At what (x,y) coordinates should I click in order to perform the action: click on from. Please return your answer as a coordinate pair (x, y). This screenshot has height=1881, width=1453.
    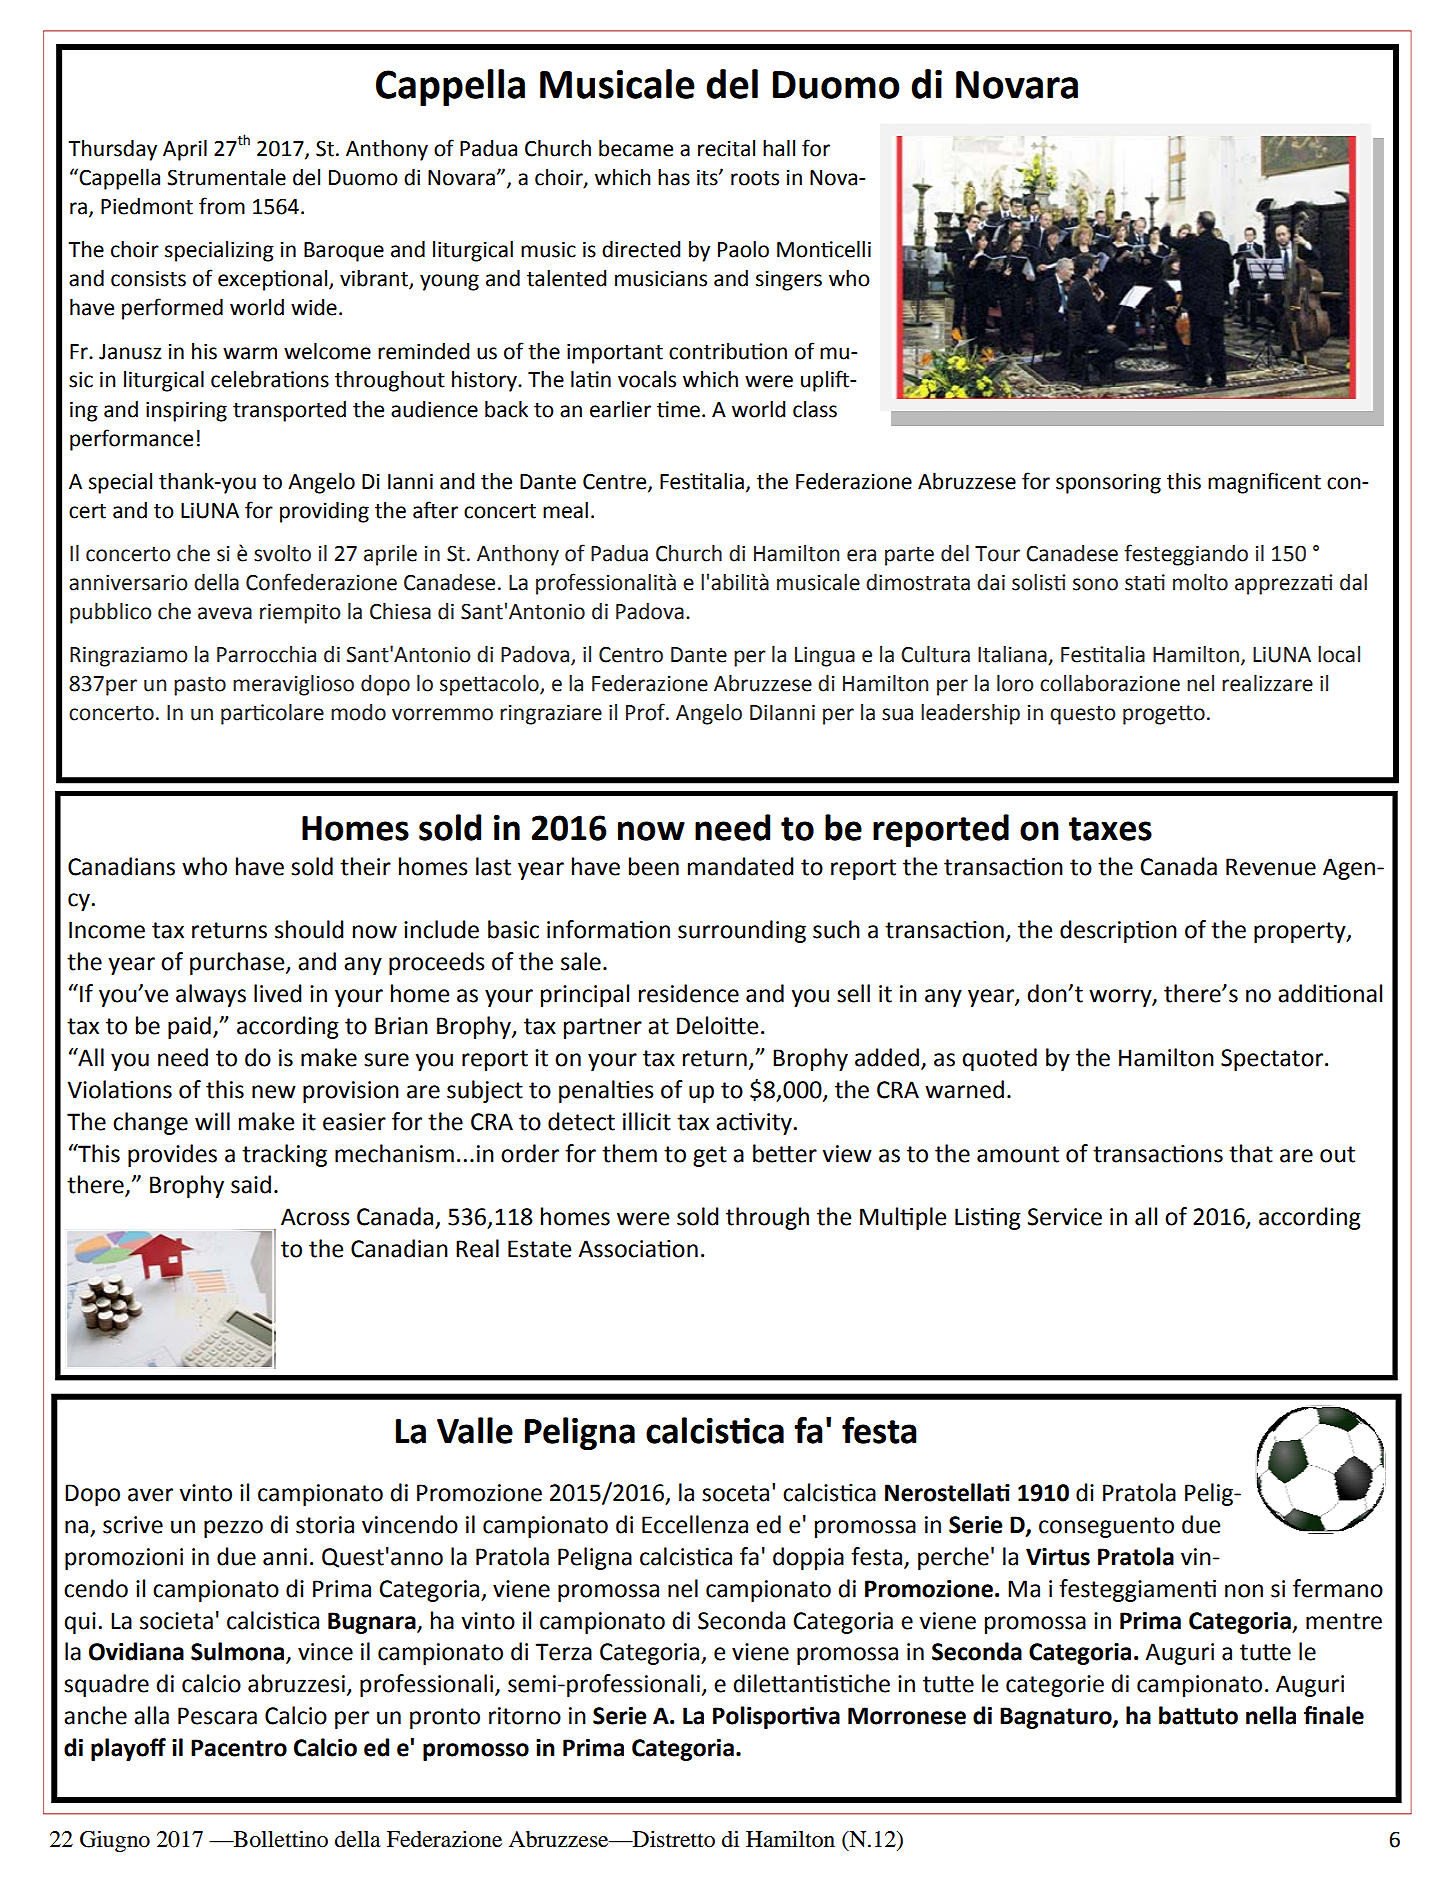
    Looking at the image, I should click on (222, 206).
